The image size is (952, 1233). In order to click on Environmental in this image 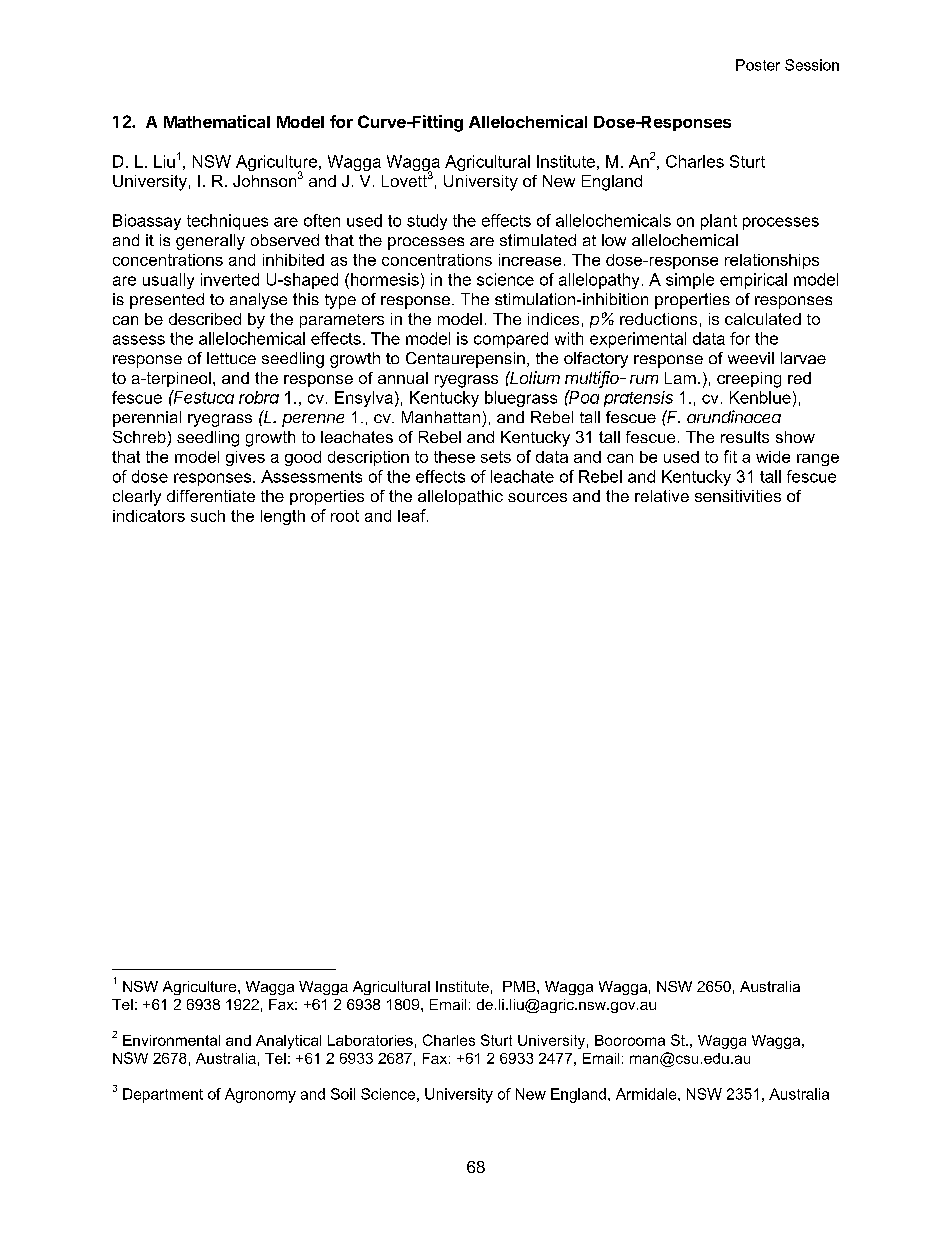, I will do `click(171, 1040)`.
